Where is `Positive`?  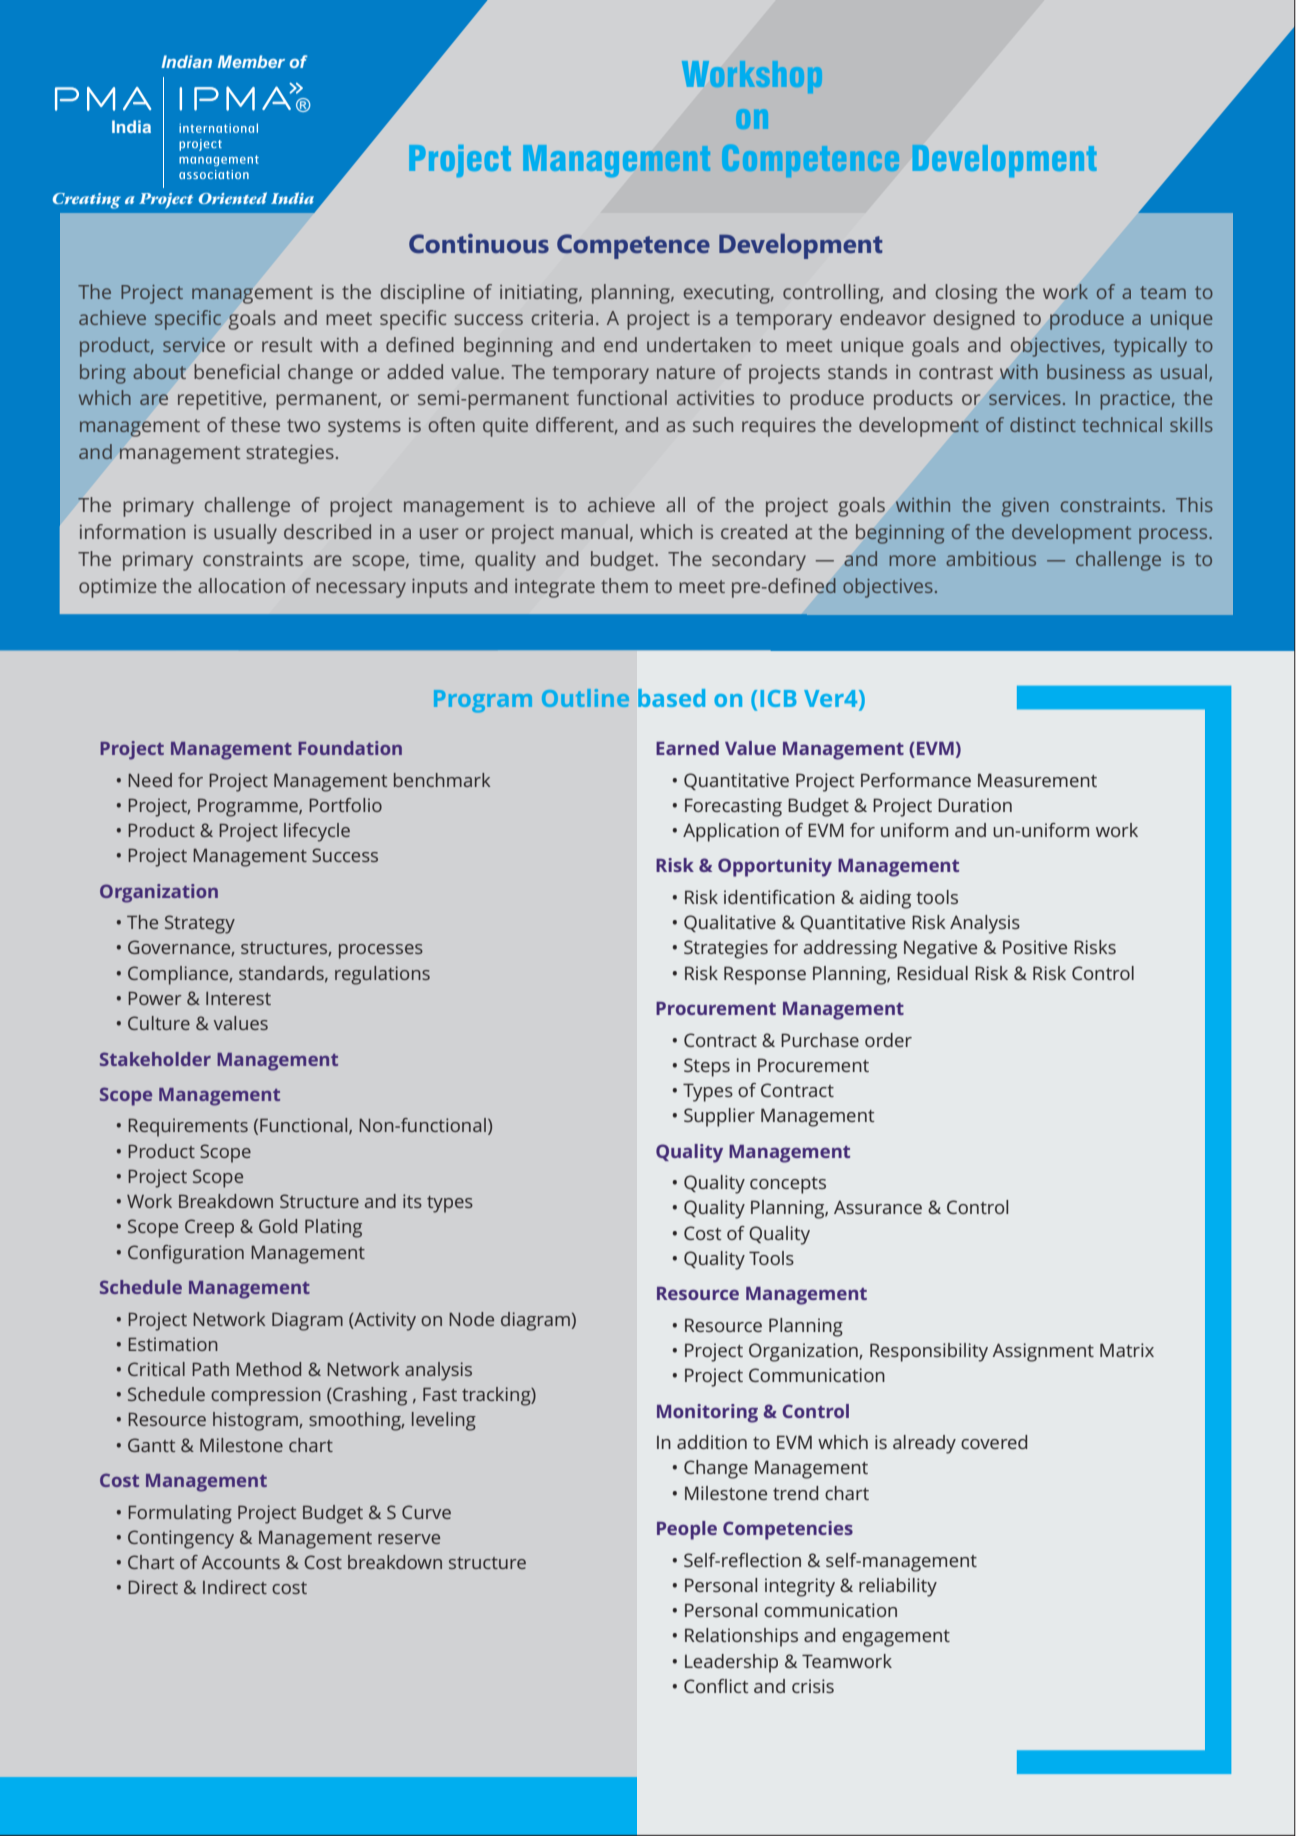
Positive is located at coordinates (1035, 947).
